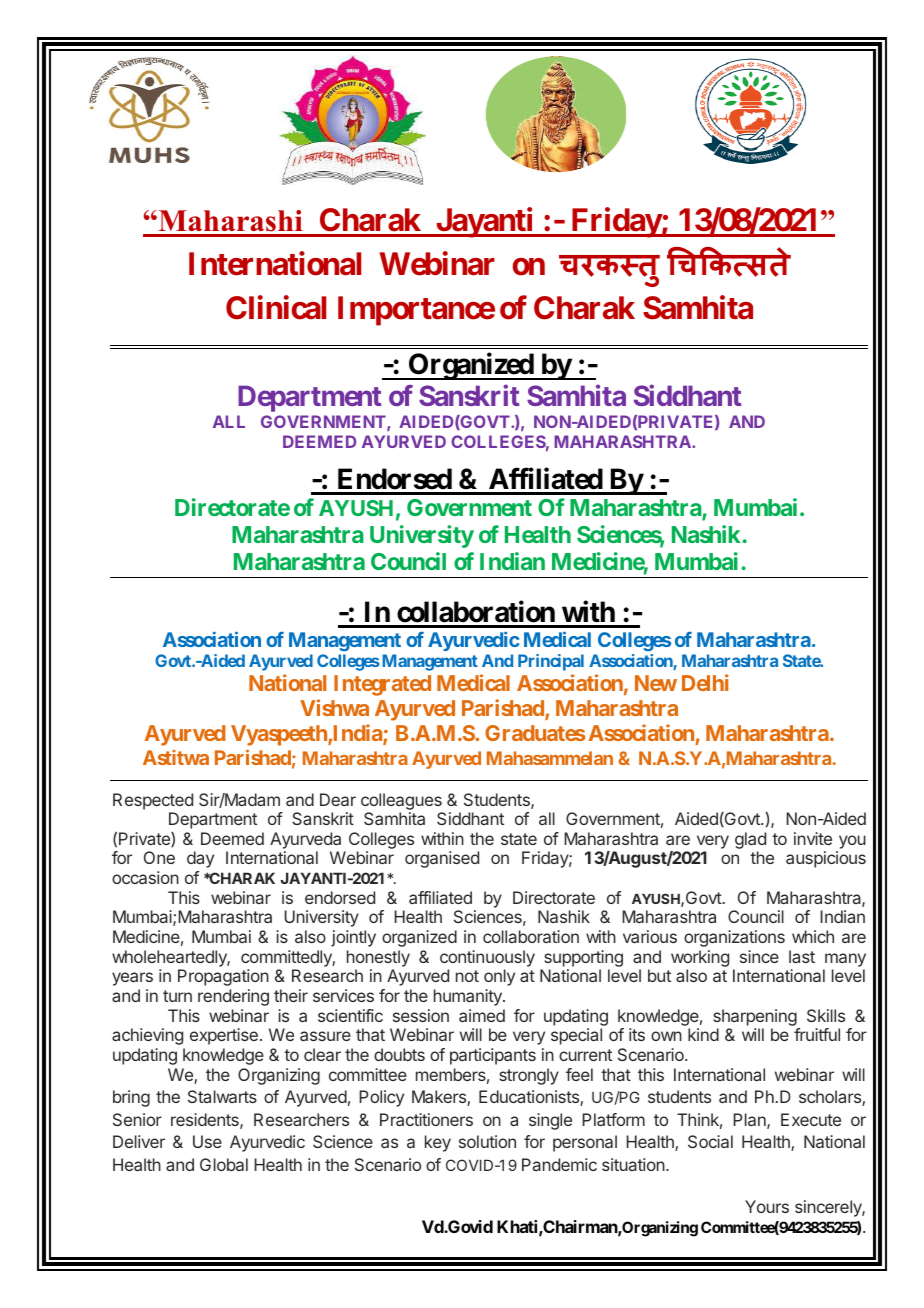 Image resolution: width=924 pixels, height=1308 pixels. Describe the element at coordinates (153, 801) in the page. I see `Respected` at that location.
